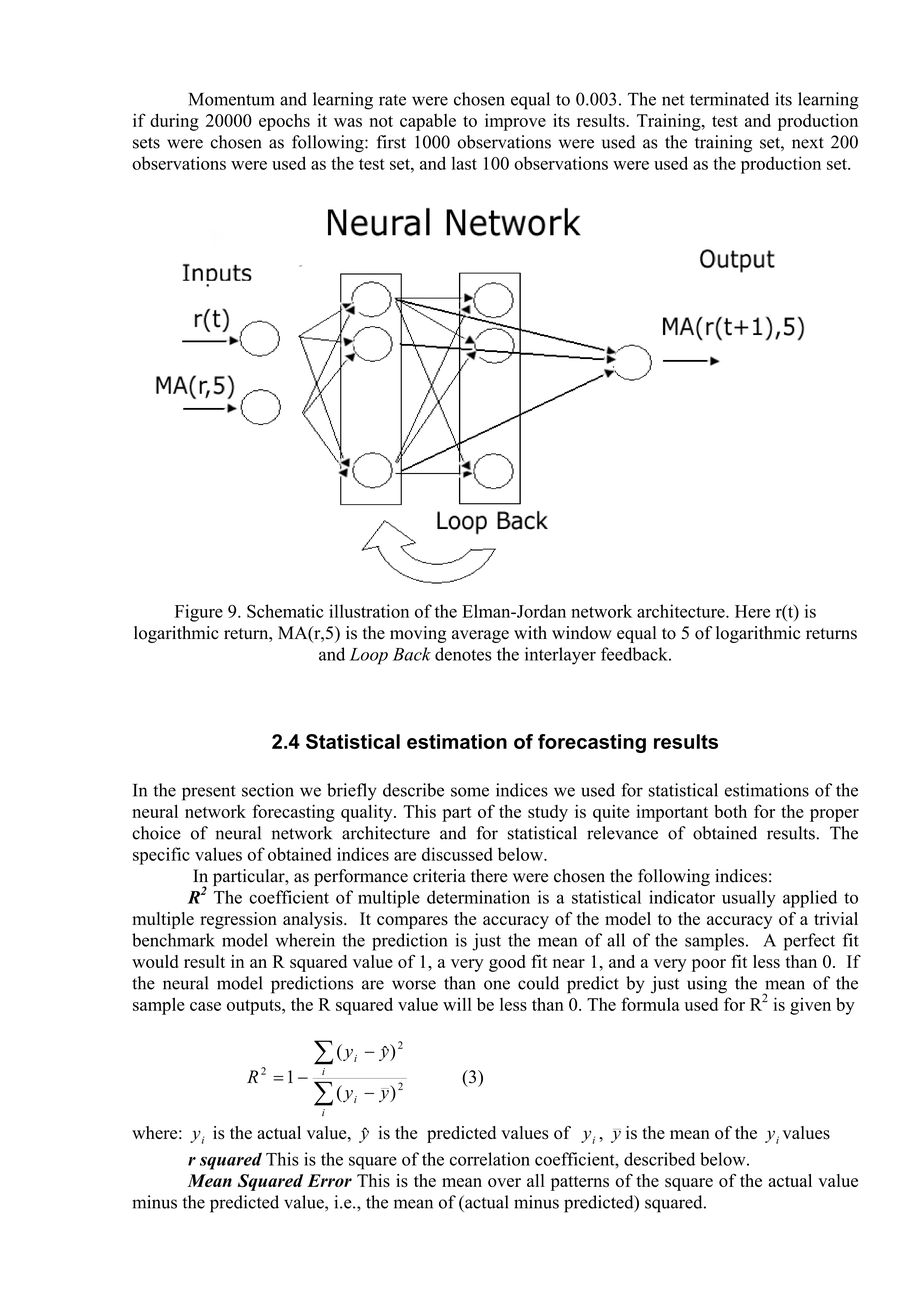  Describe the element at coordinates (232, 99) in the page. I see `Momentum` at that location.
